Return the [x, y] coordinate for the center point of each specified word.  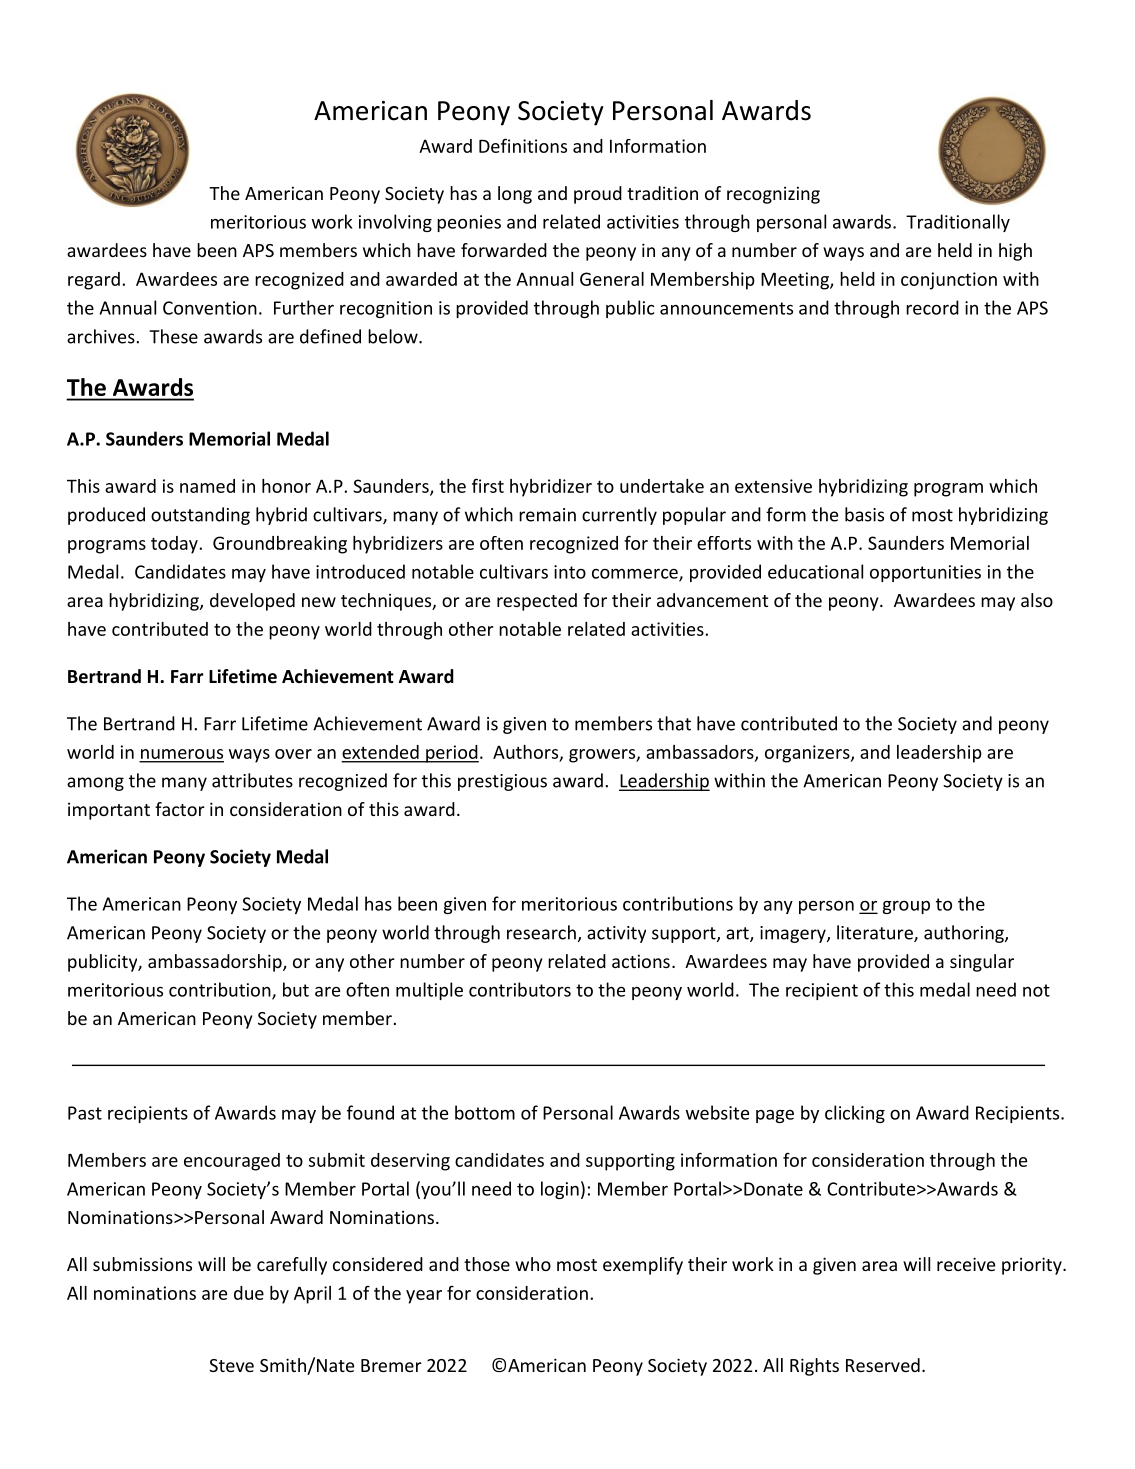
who [533, 1264]
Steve [231, 1365]
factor [180, 809]
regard [94, 281]
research [541, 932]
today [175, 545]
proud [598, 195]
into [570, 572]
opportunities [925, 573]
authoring [965, 934]
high [1015, 252]
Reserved [883, 1365]
